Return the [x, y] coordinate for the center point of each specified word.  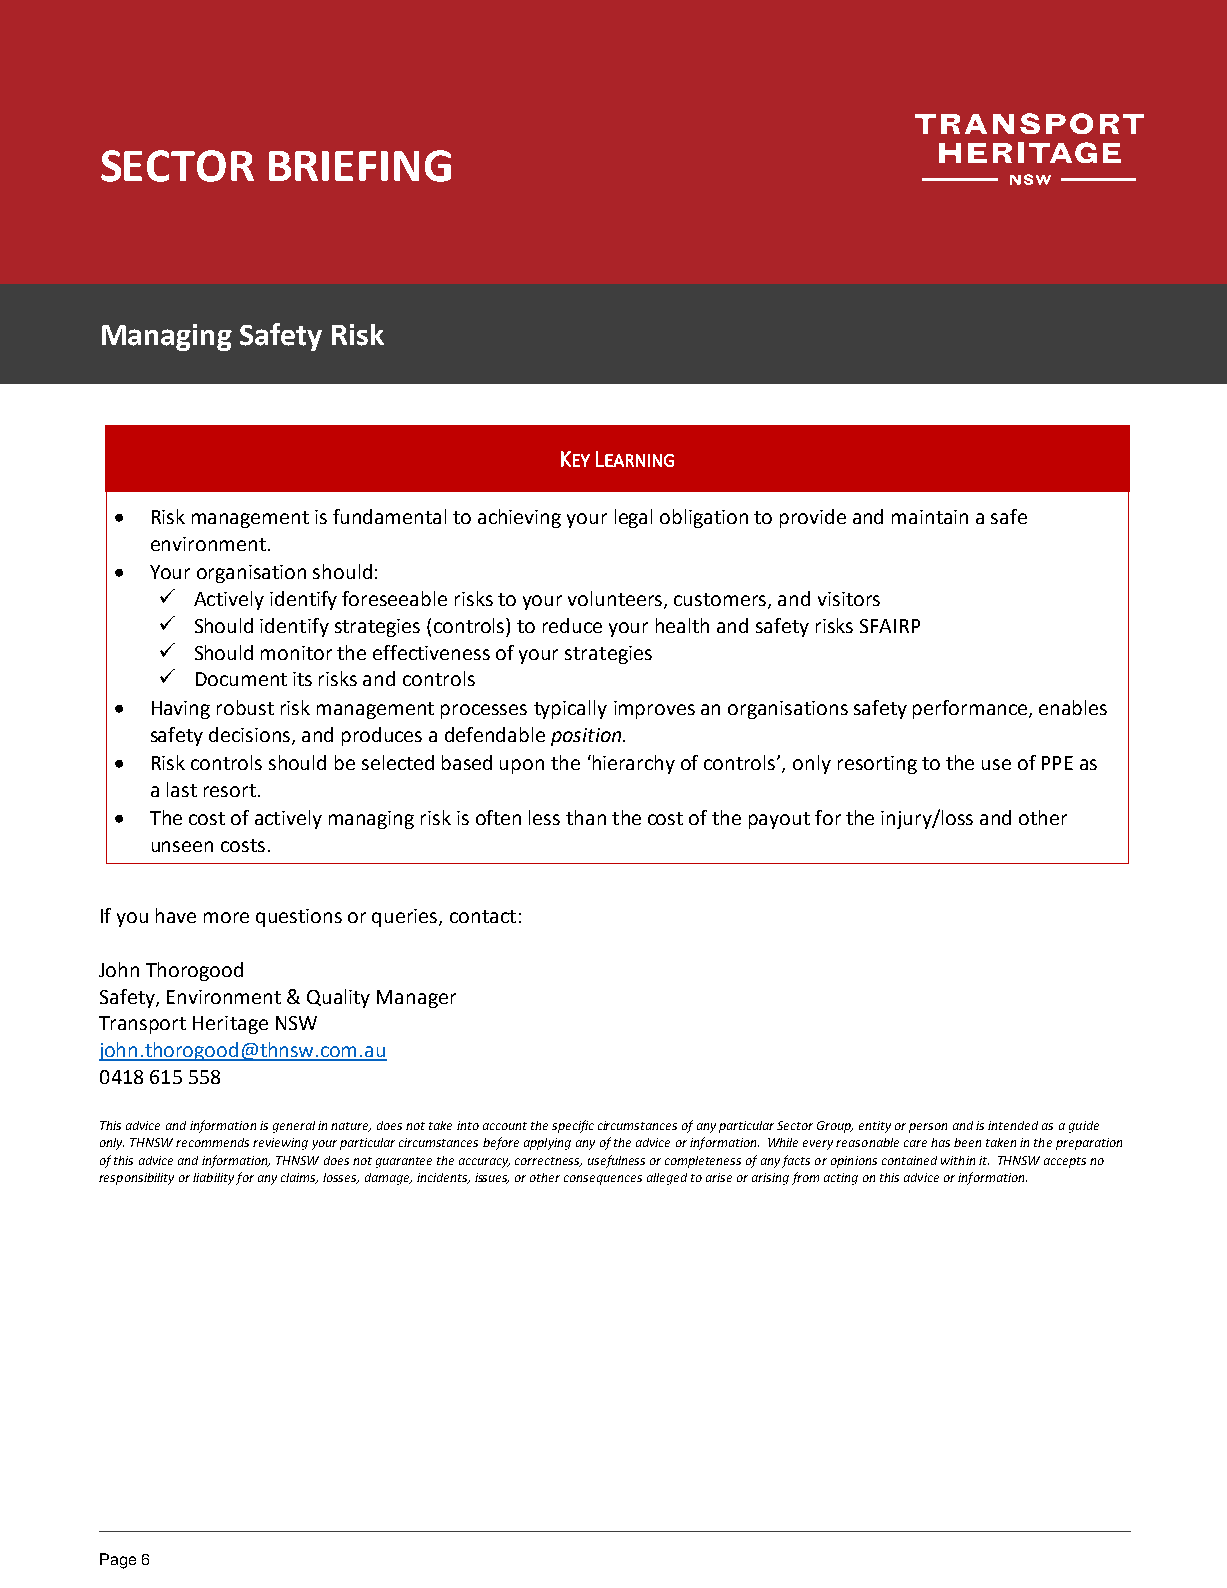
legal [633, 518]
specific [573, 1126]
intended [1013, 1125]
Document [241, 679]
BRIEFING [360, 166]
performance [971, 709]
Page [118, 1561]
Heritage [230, 1025]
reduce [572, 625]
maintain [930, 517]
